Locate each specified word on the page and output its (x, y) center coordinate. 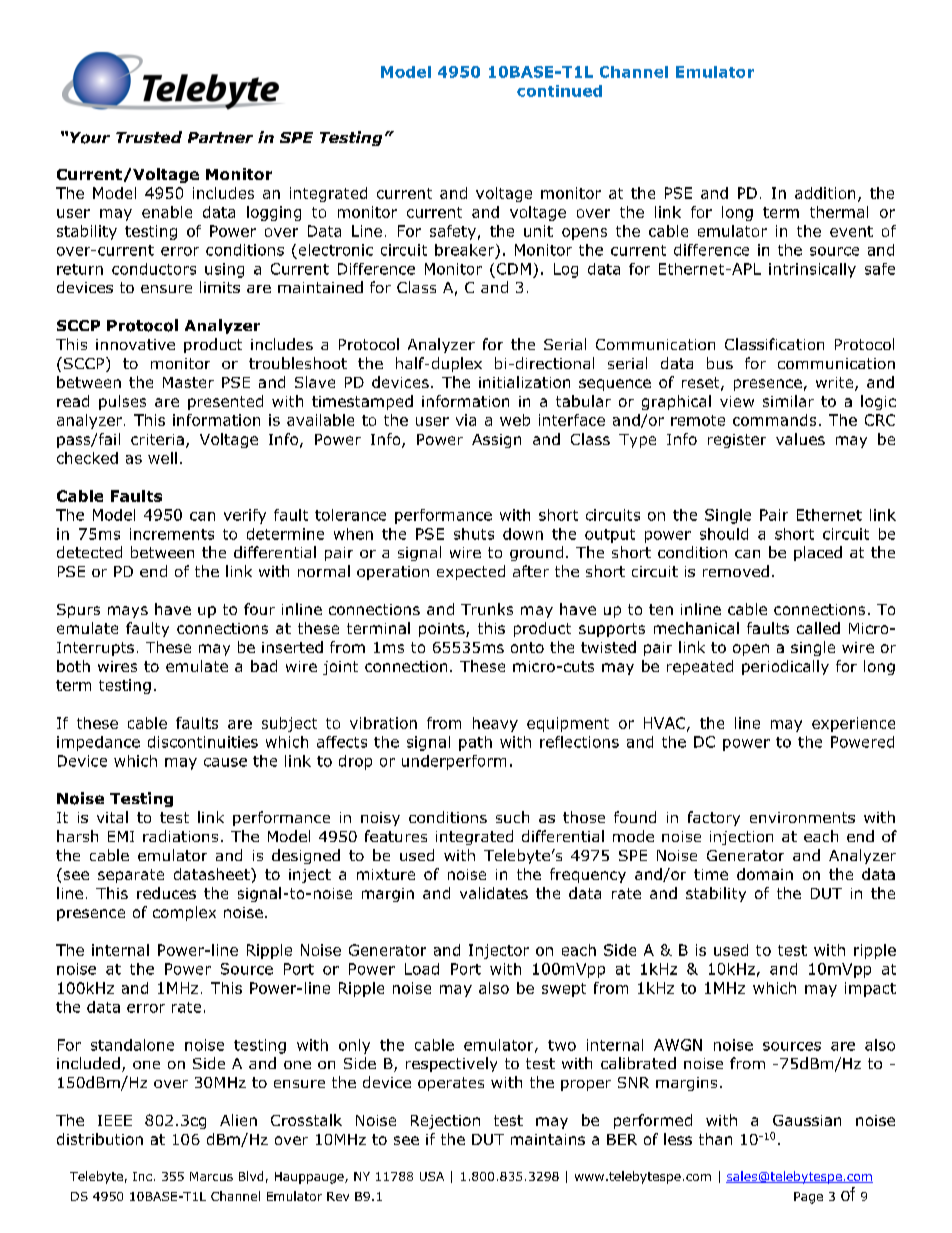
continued (559, 91)
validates (494, 893)
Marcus (211, 1176)
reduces (166, 893)
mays (128, 612)
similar (788, 401)
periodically (785, 667)
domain (765, 874)
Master (188, 382)
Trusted (149, 137)
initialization (524, 382)
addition (825, 193)
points (443, 630)
